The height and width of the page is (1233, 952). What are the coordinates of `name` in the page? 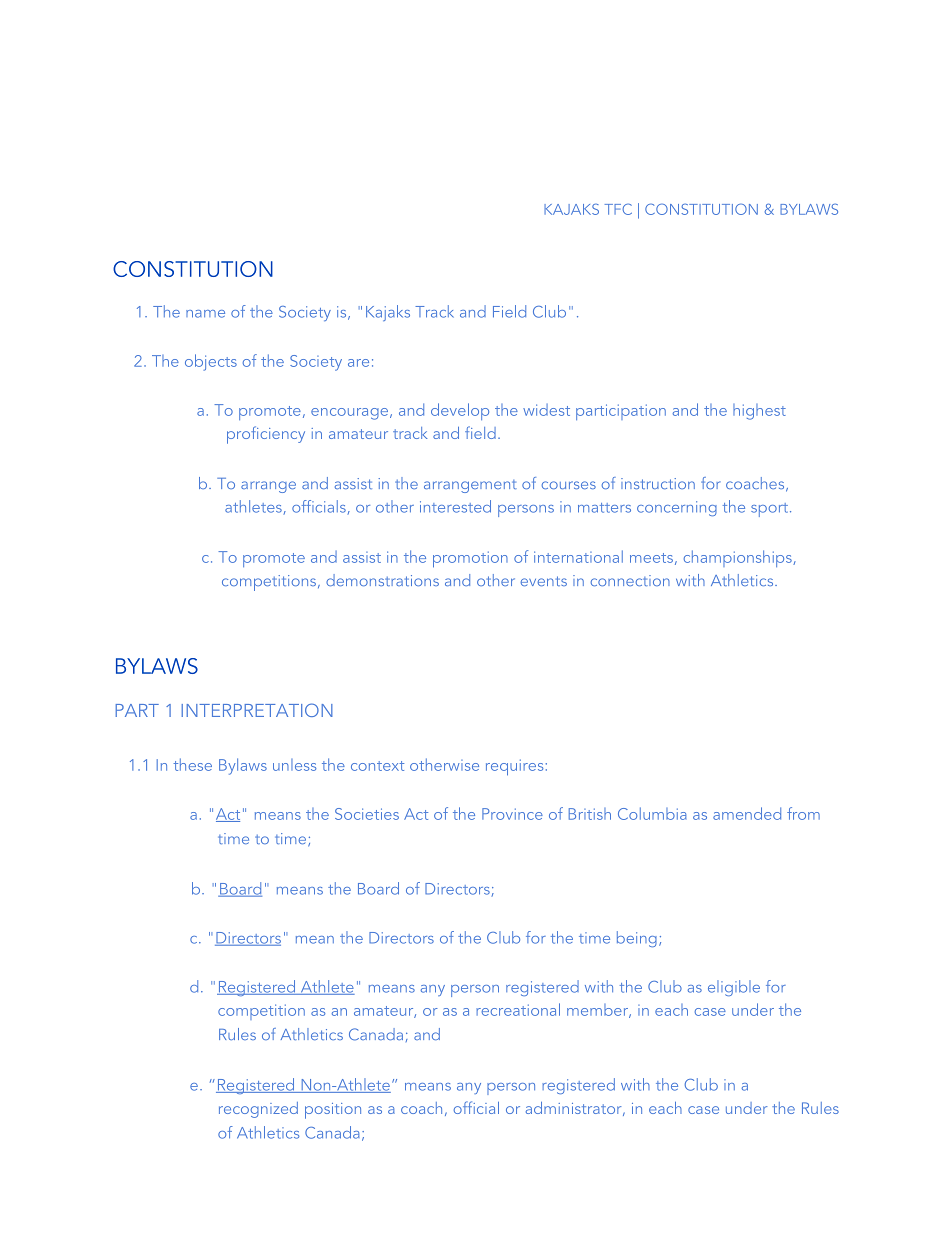 It's located at (205, 314).
